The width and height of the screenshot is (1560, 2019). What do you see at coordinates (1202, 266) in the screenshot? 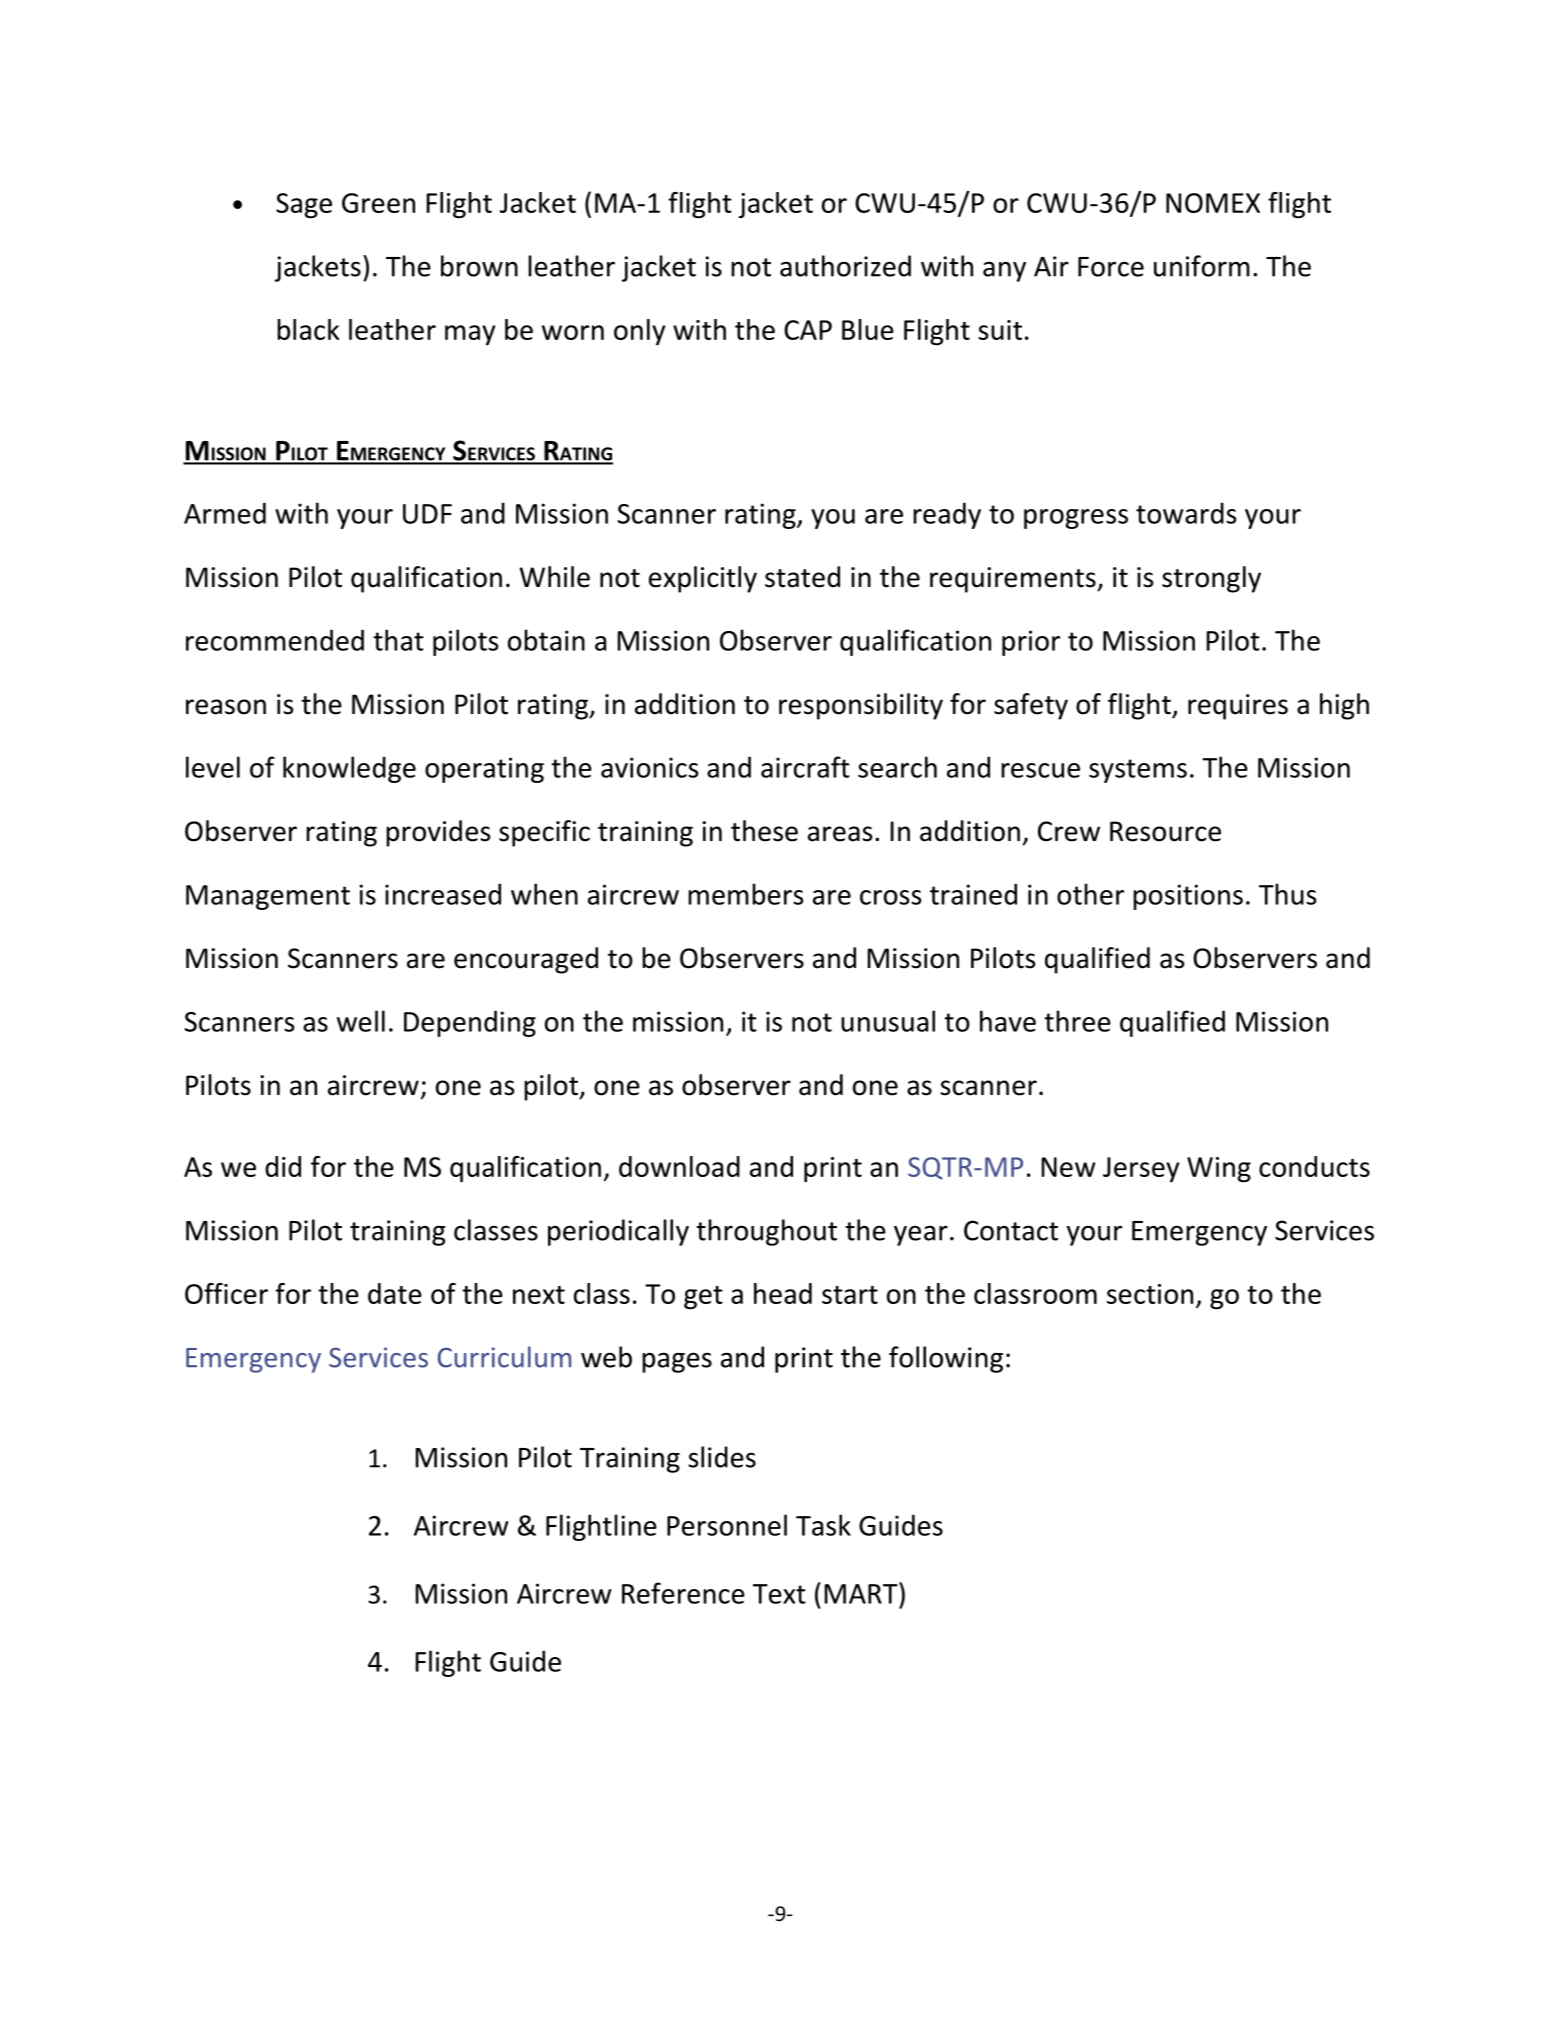
I see `uniform` at bounding box center [1202, 266].
